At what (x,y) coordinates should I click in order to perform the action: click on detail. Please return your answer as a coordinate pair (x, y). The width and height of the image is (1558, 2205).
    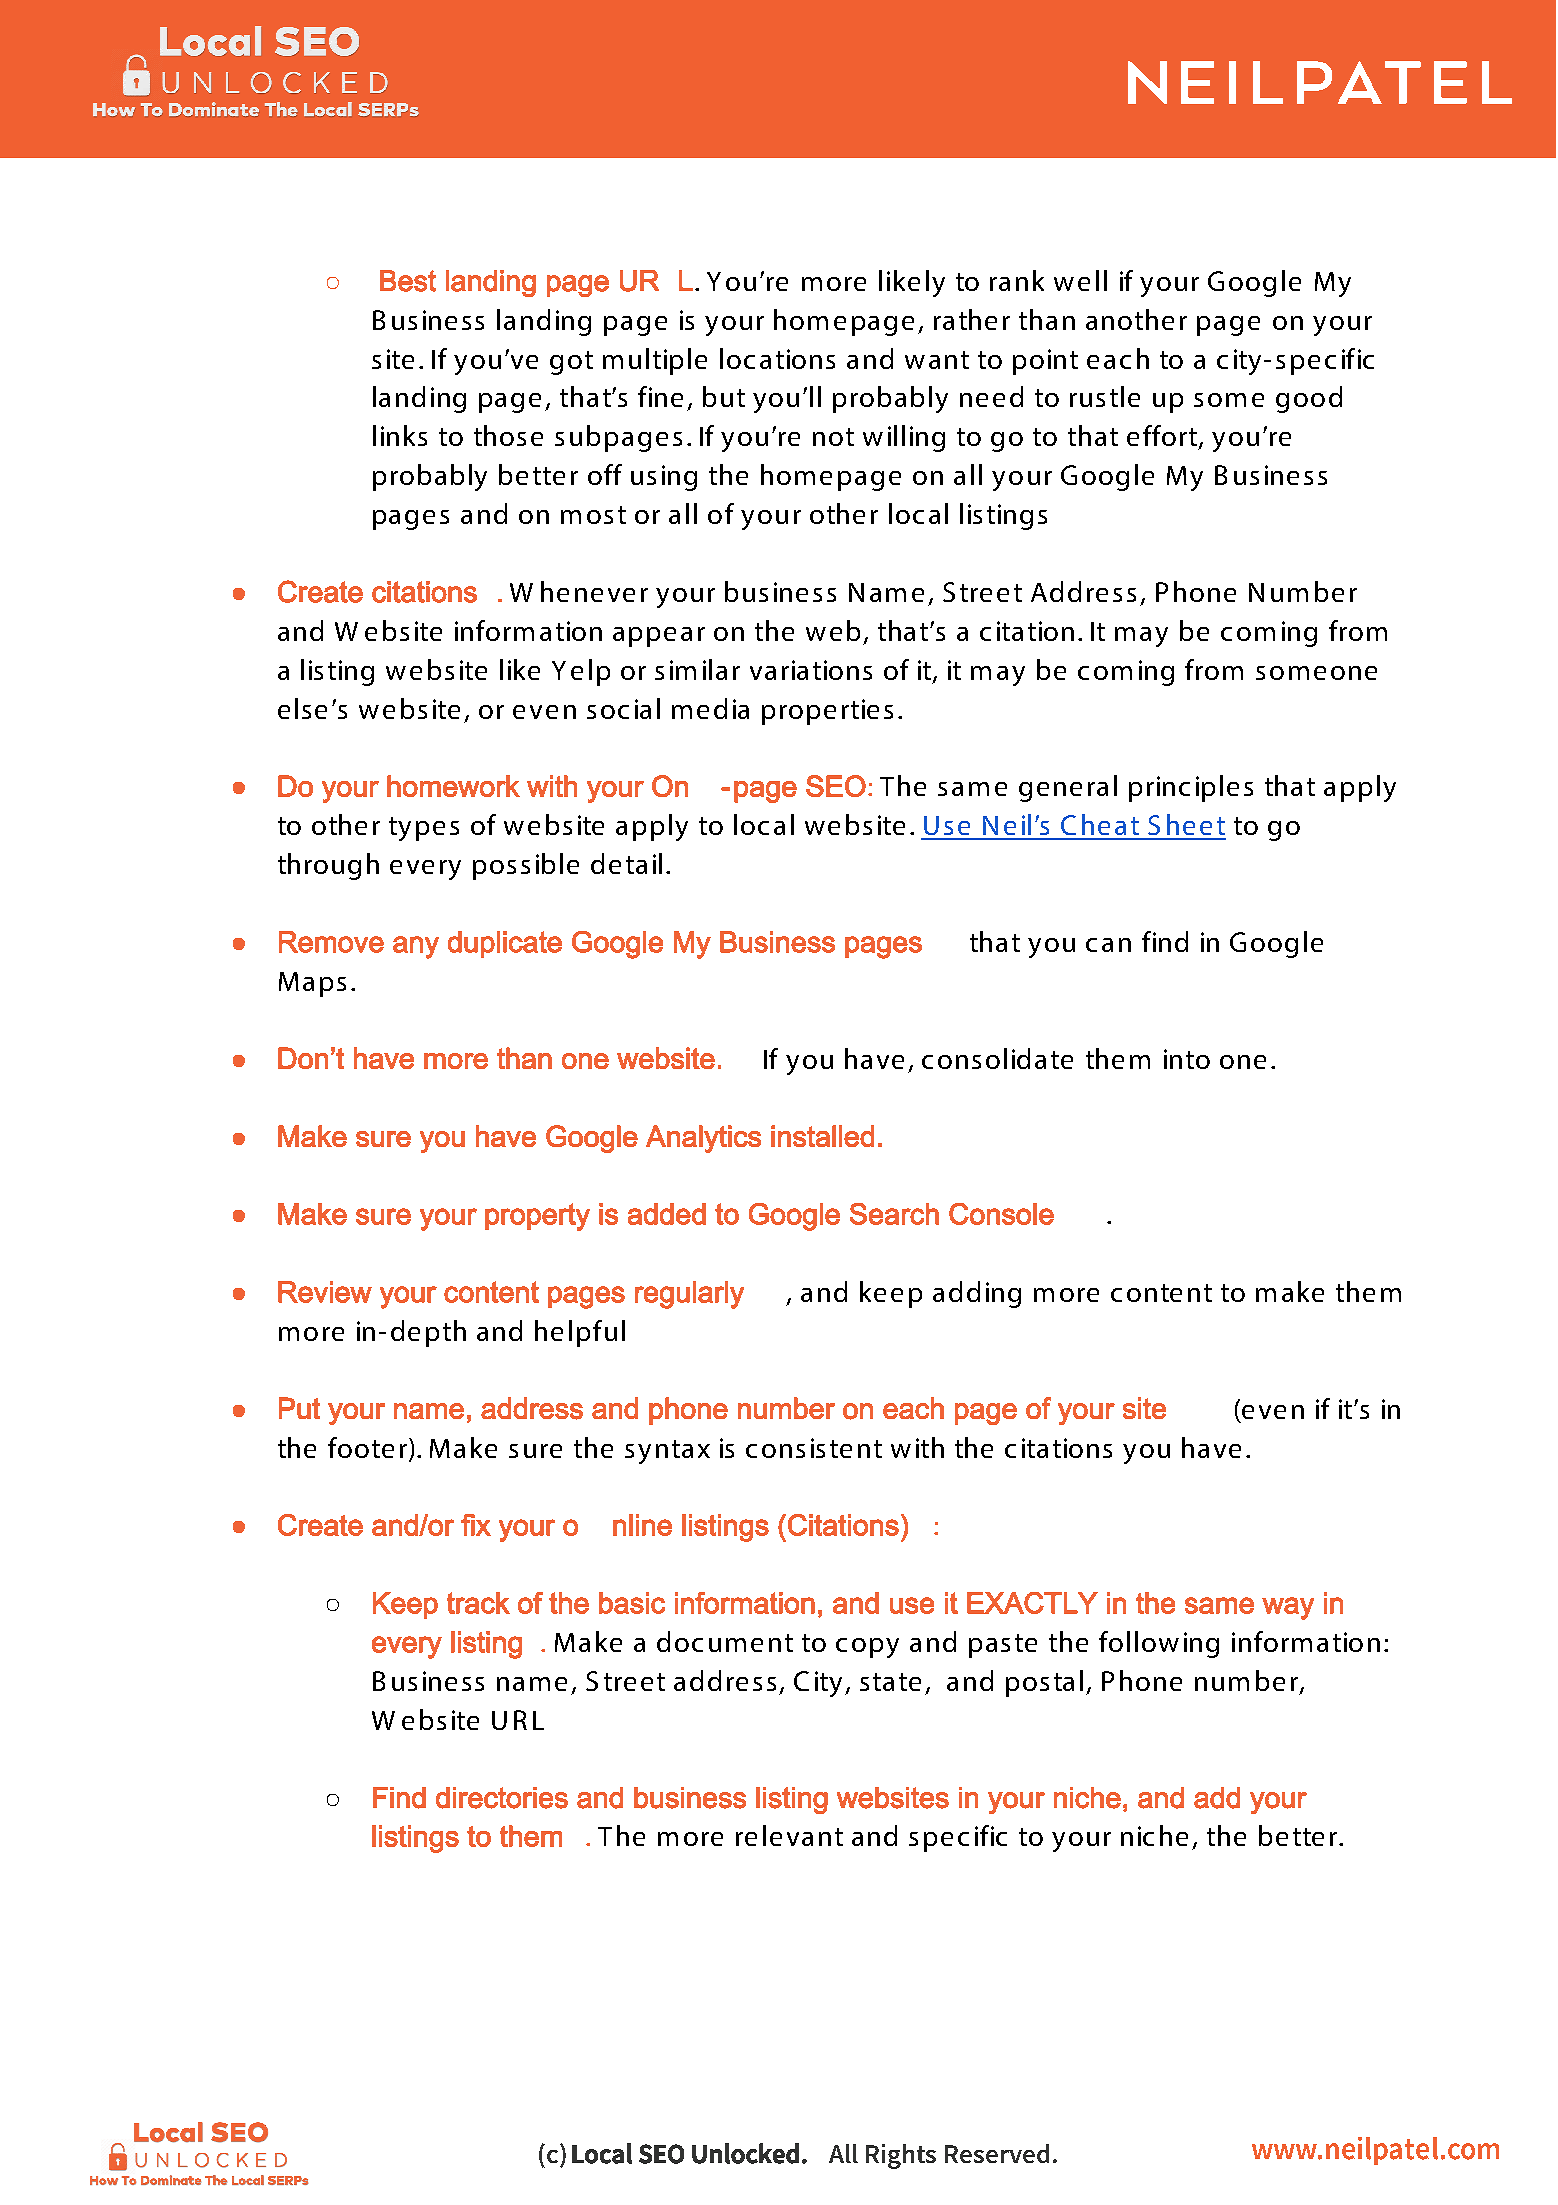
    Looking at the image, I should click on (626, 863).
